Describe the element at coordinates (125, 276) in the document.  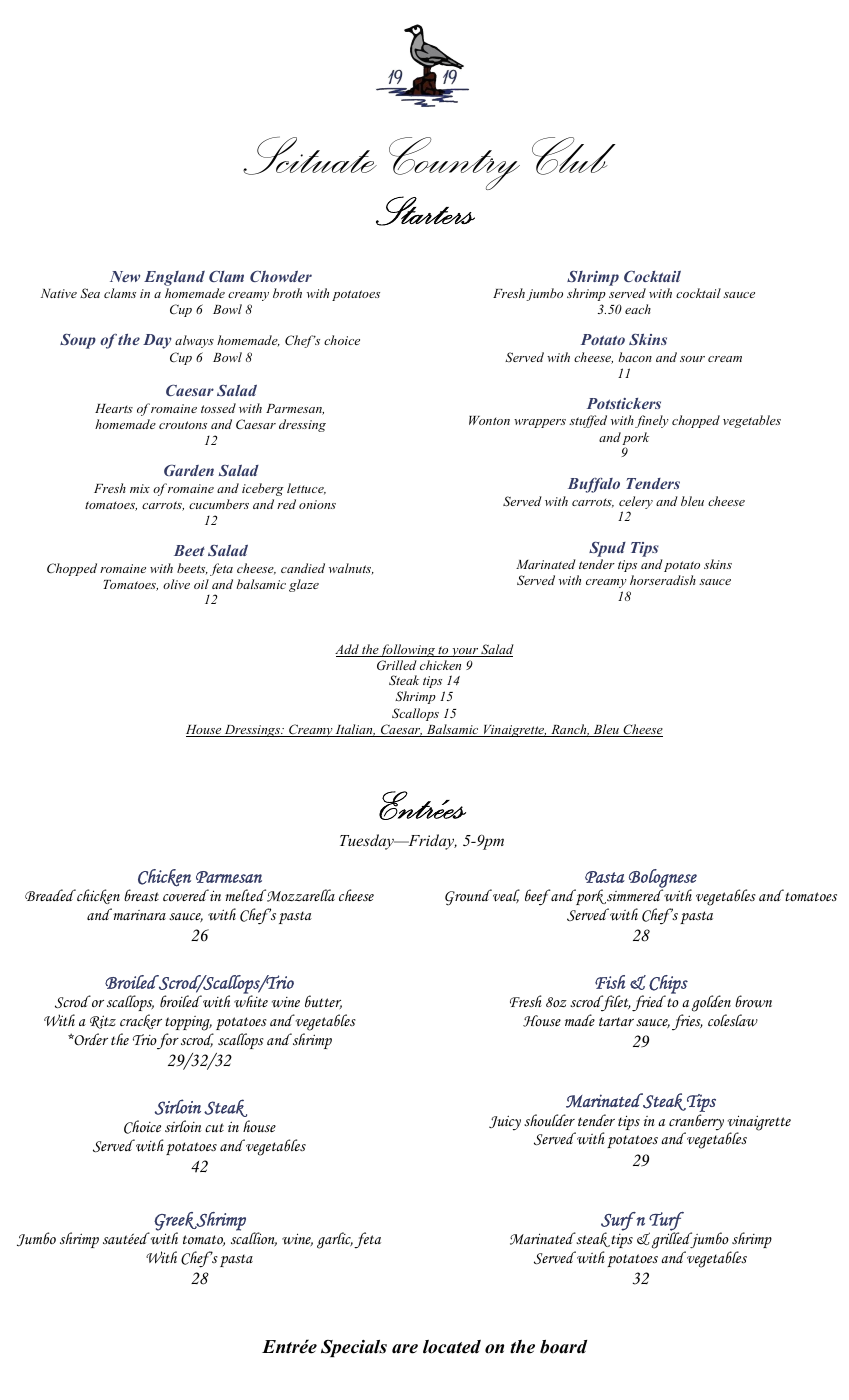
I see `New` at that location.
